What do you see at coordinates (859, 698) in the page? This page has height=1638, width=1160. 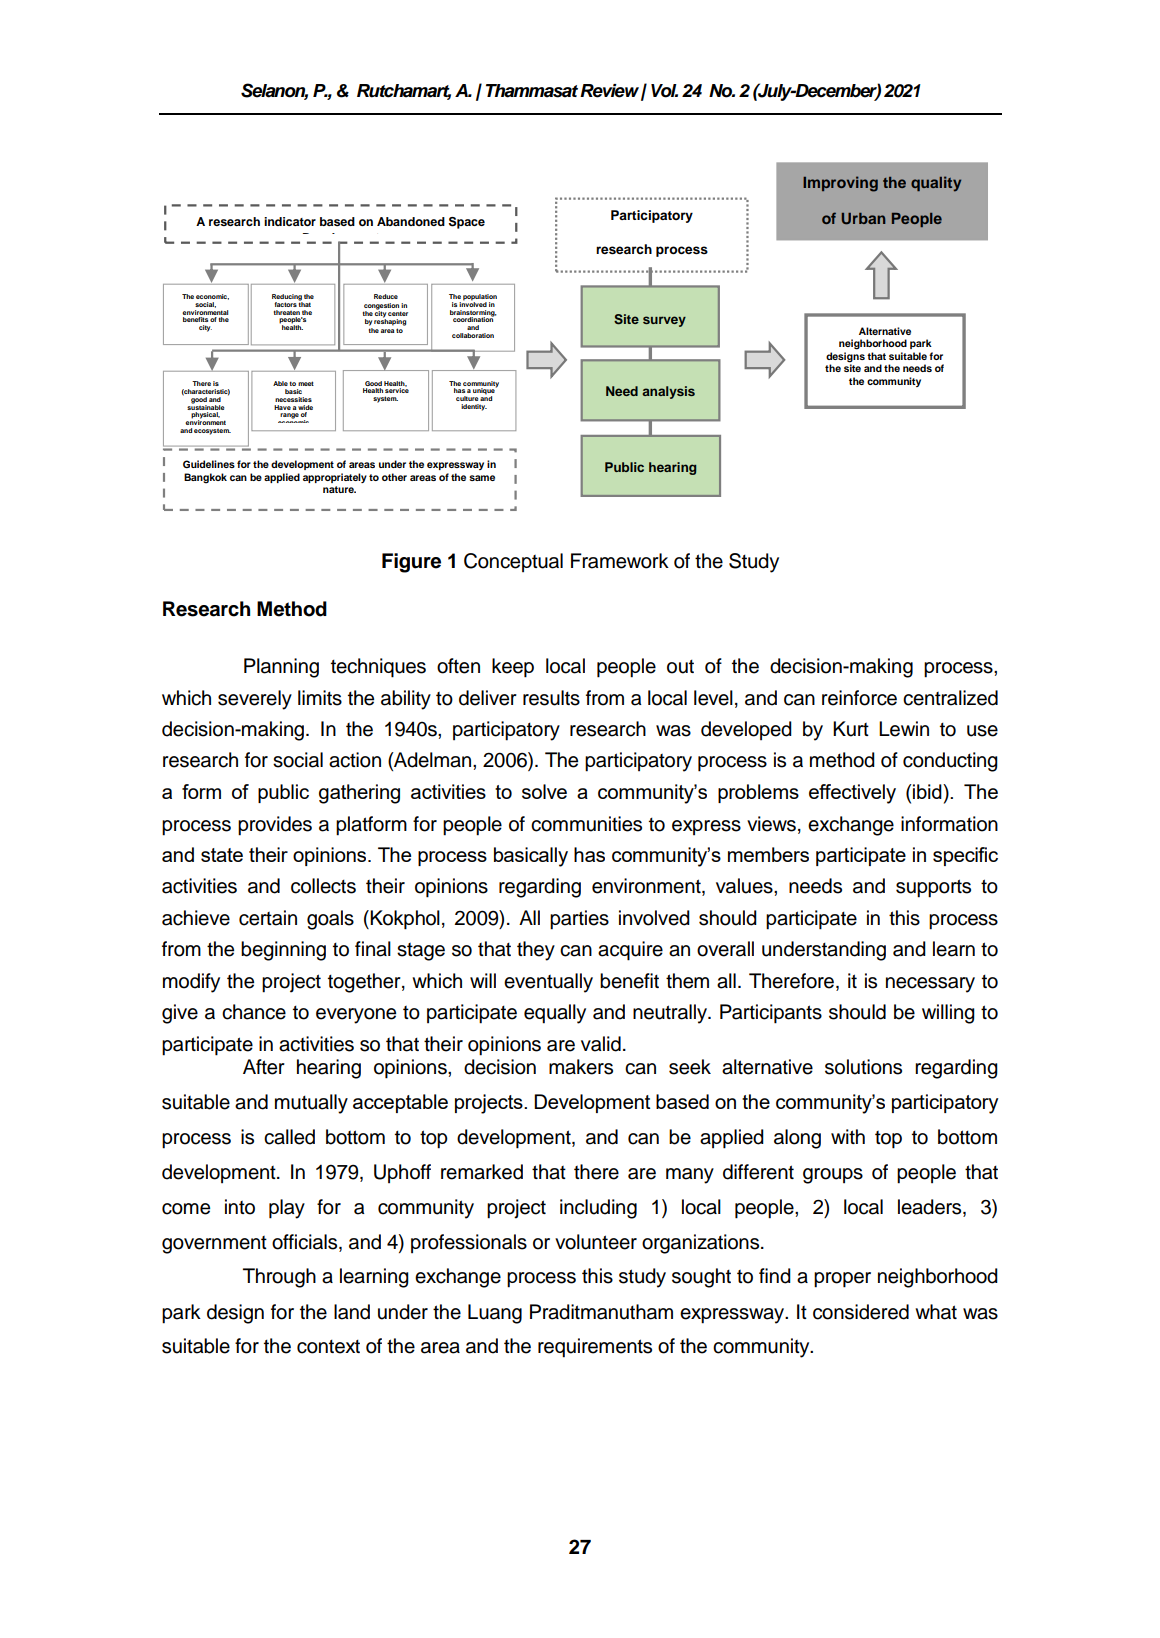 I see `reinforce` at bounding box center [859, 698].
